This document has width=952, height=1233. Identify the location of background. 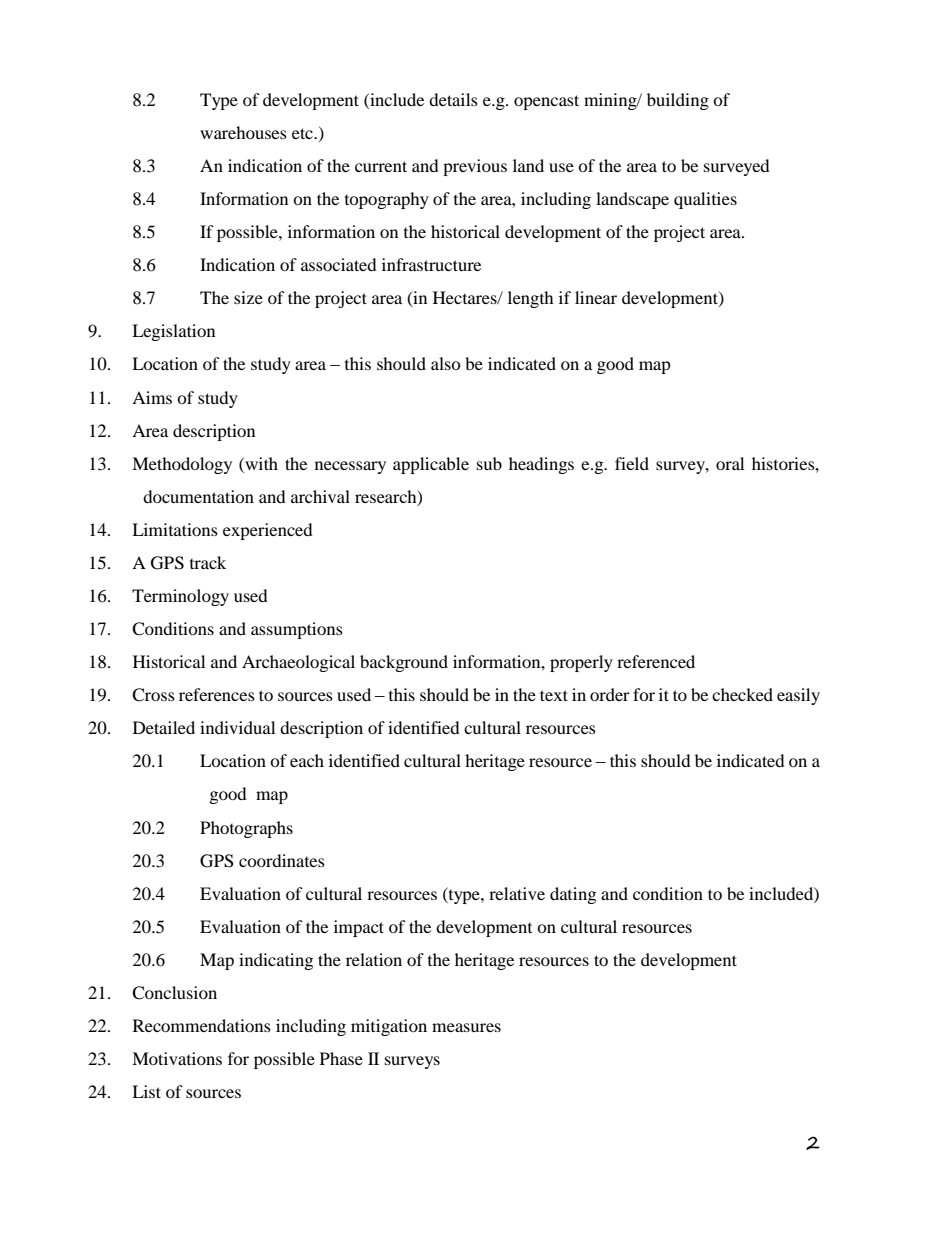
(404, 663).
